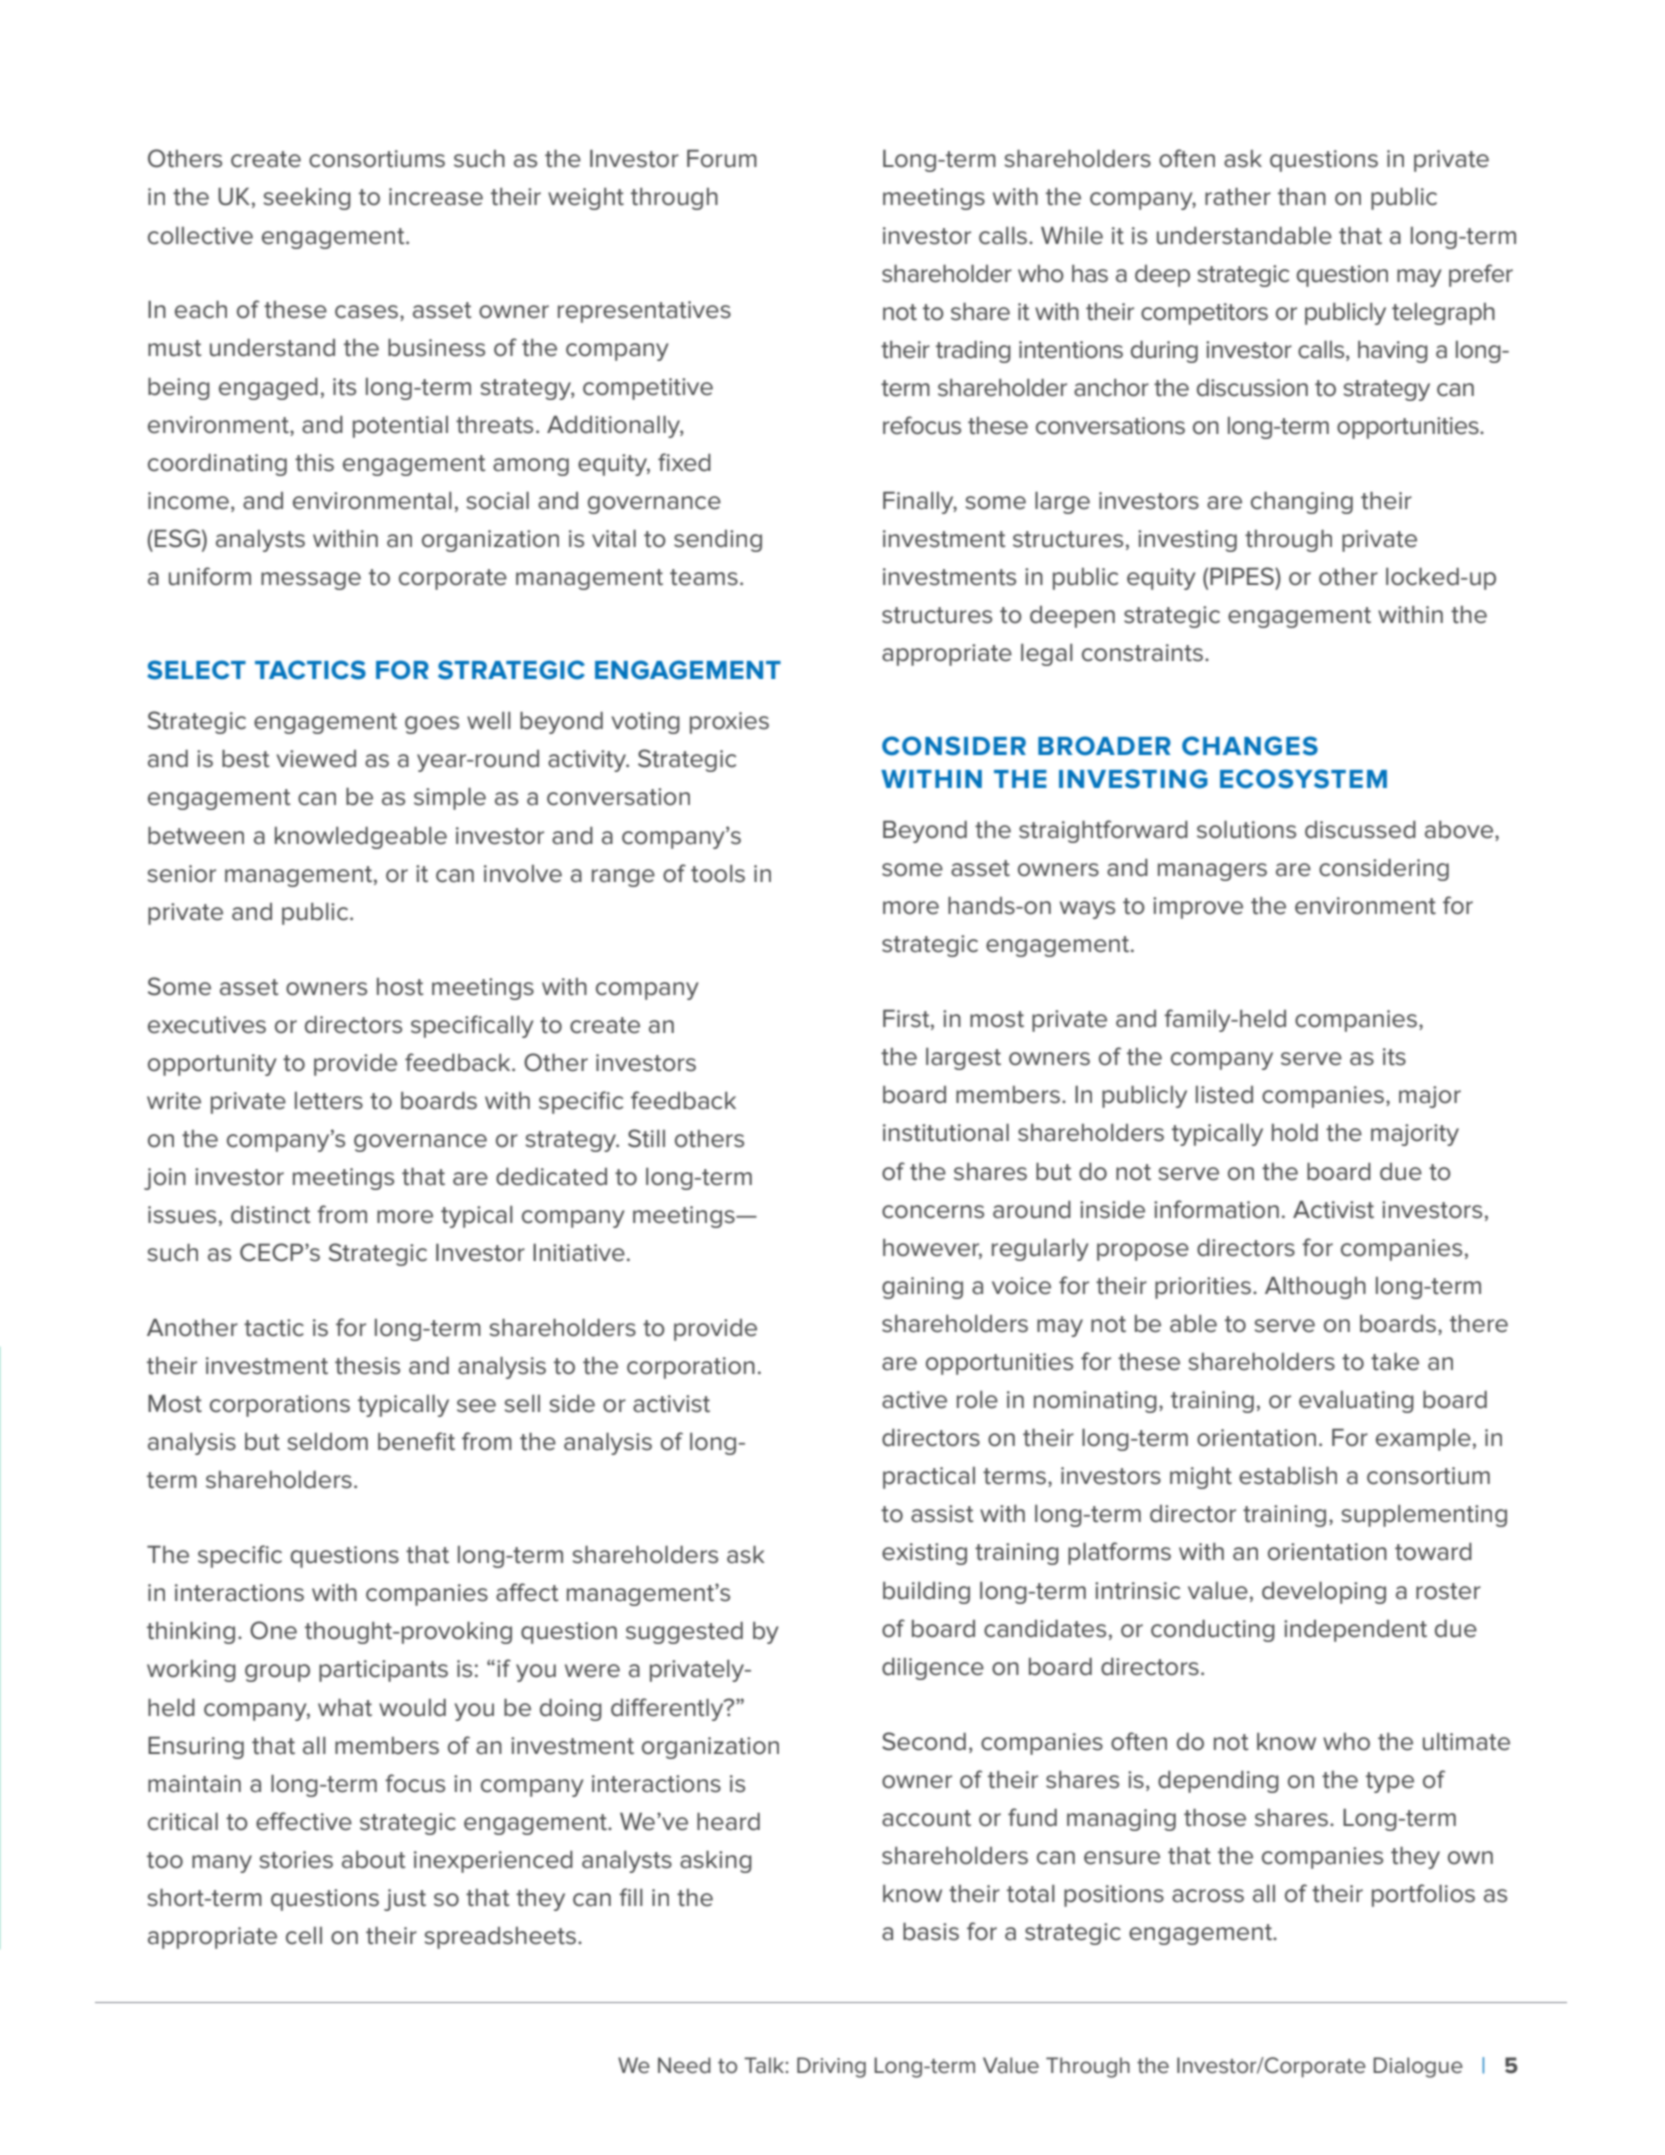  Describe the element at coordinates (307, 199) in the document. I see `seeking` at that location.
